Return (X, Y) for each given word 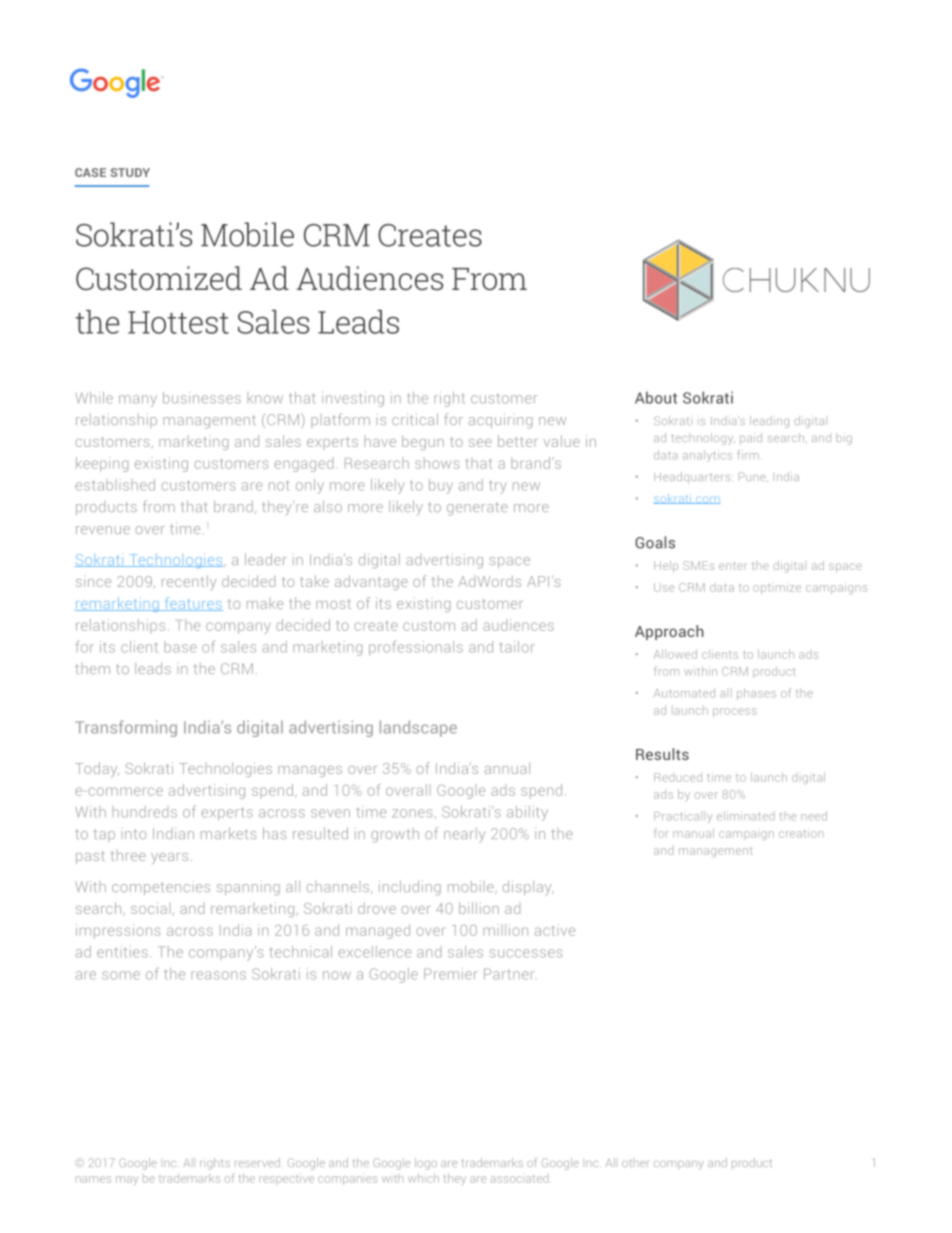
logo (426, 1164)
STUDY (130, 172)
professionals (416, 648)
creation (801, 833)
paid (751, 439)
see (480, 443)
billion (479, 908)
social (149, 908)
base (180, 647)
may (127, 1180)
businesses (202, 398)
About (656, 397)
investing (353, 399)
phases (756, 694)
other (635, 1162)
